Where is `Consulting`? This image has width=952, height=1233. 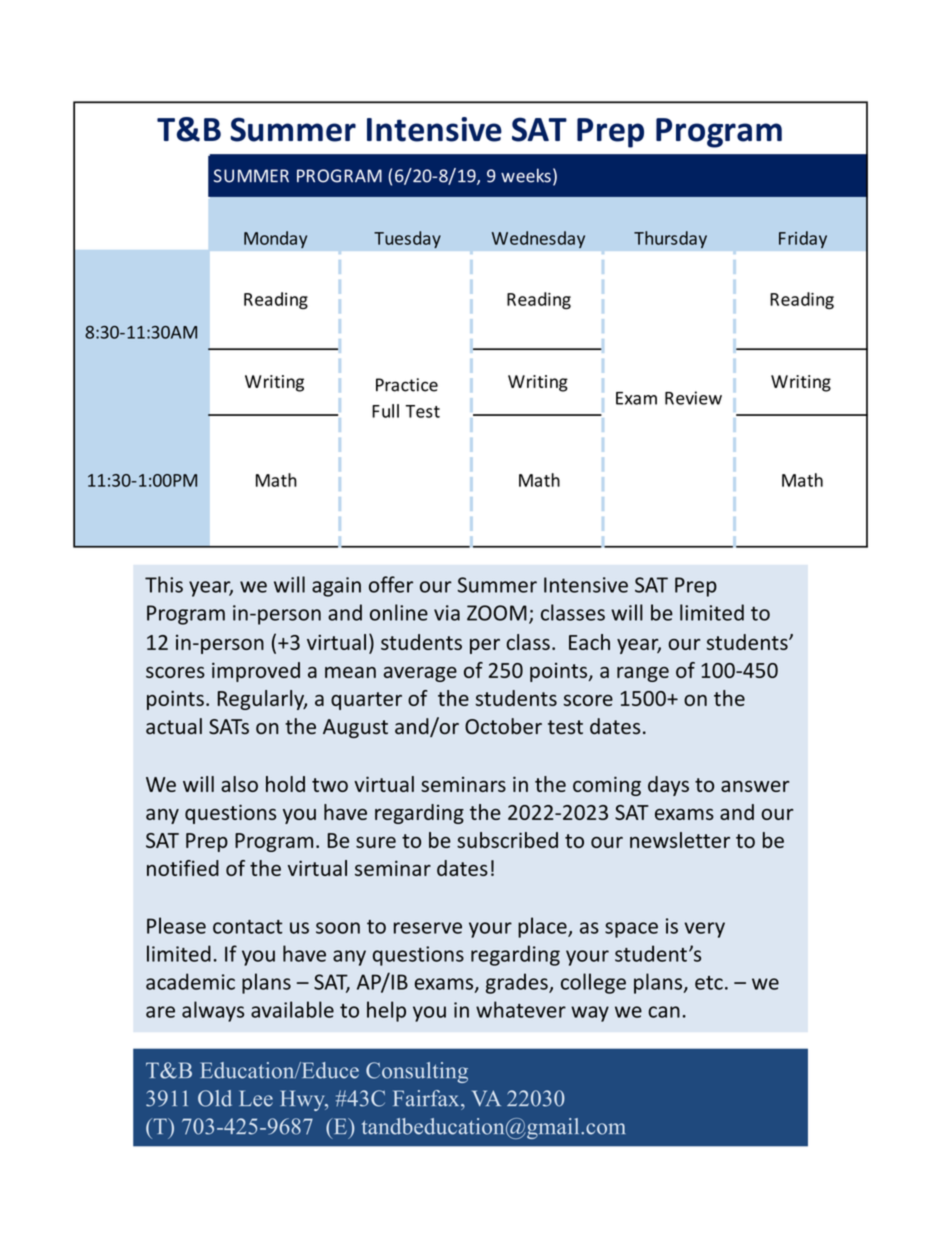 Consulting is located at coordinates (417, 1072).
